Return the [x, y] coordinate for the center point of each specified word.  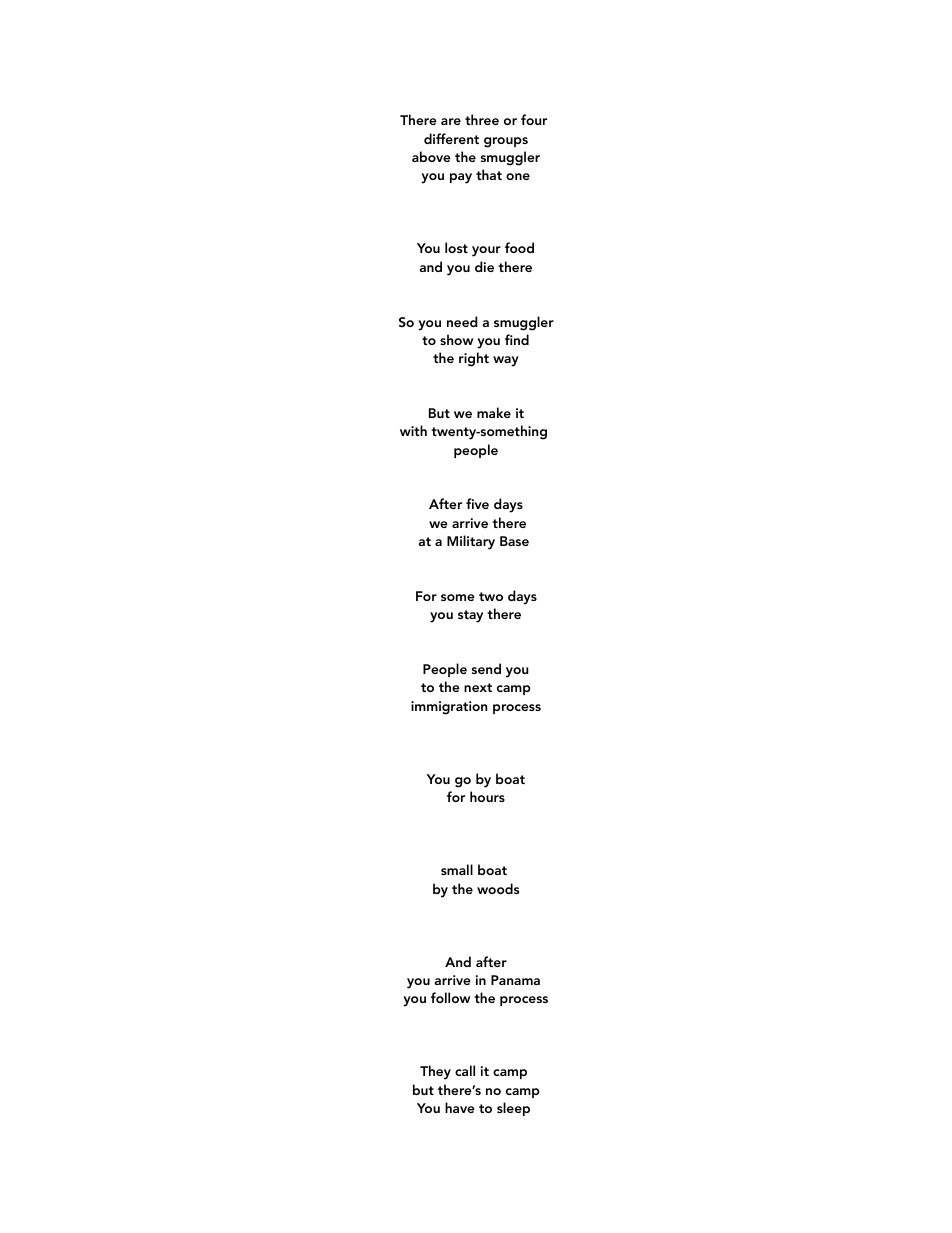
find [517, 339]
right [474, 359]
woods [498, 888]
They [435, 1072]
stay [470, 616]
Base [514, 541]
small [457, 869]
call [465, 1070]
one [518, 176]
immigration [449, 708]
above [431, 156]
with [413, 430]
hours [487, 796]
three [482, 119]
